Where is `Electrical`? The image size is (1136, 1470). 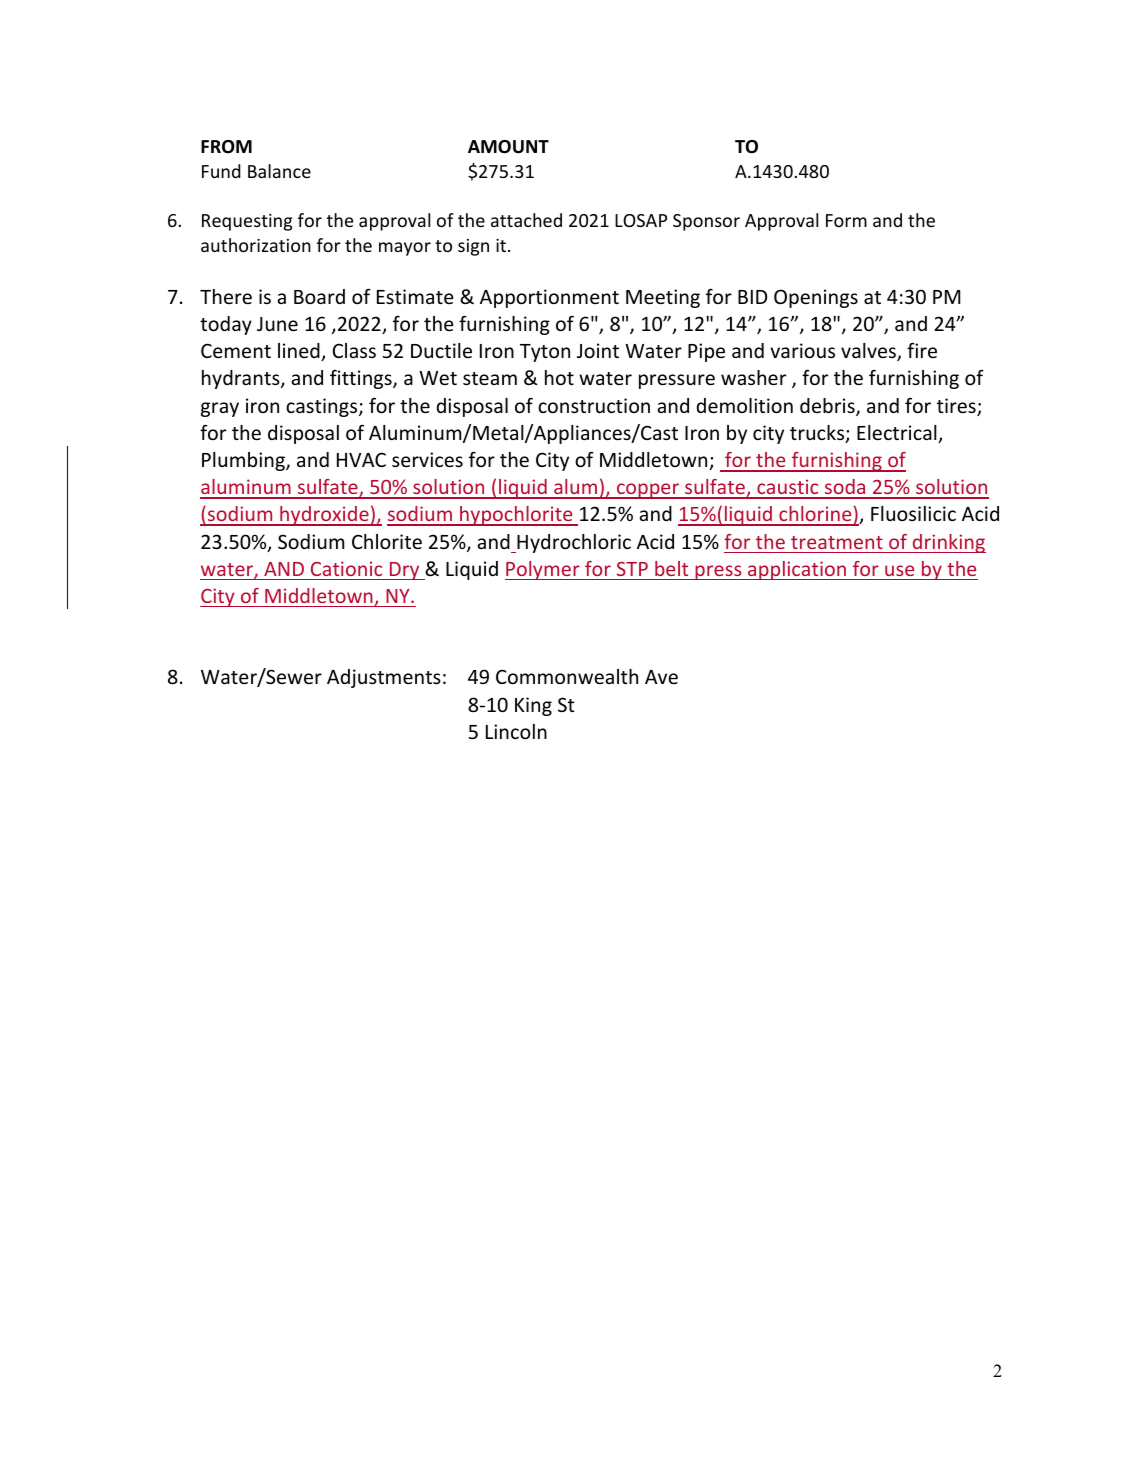 Electrical is located at coordinates (898, 434).
